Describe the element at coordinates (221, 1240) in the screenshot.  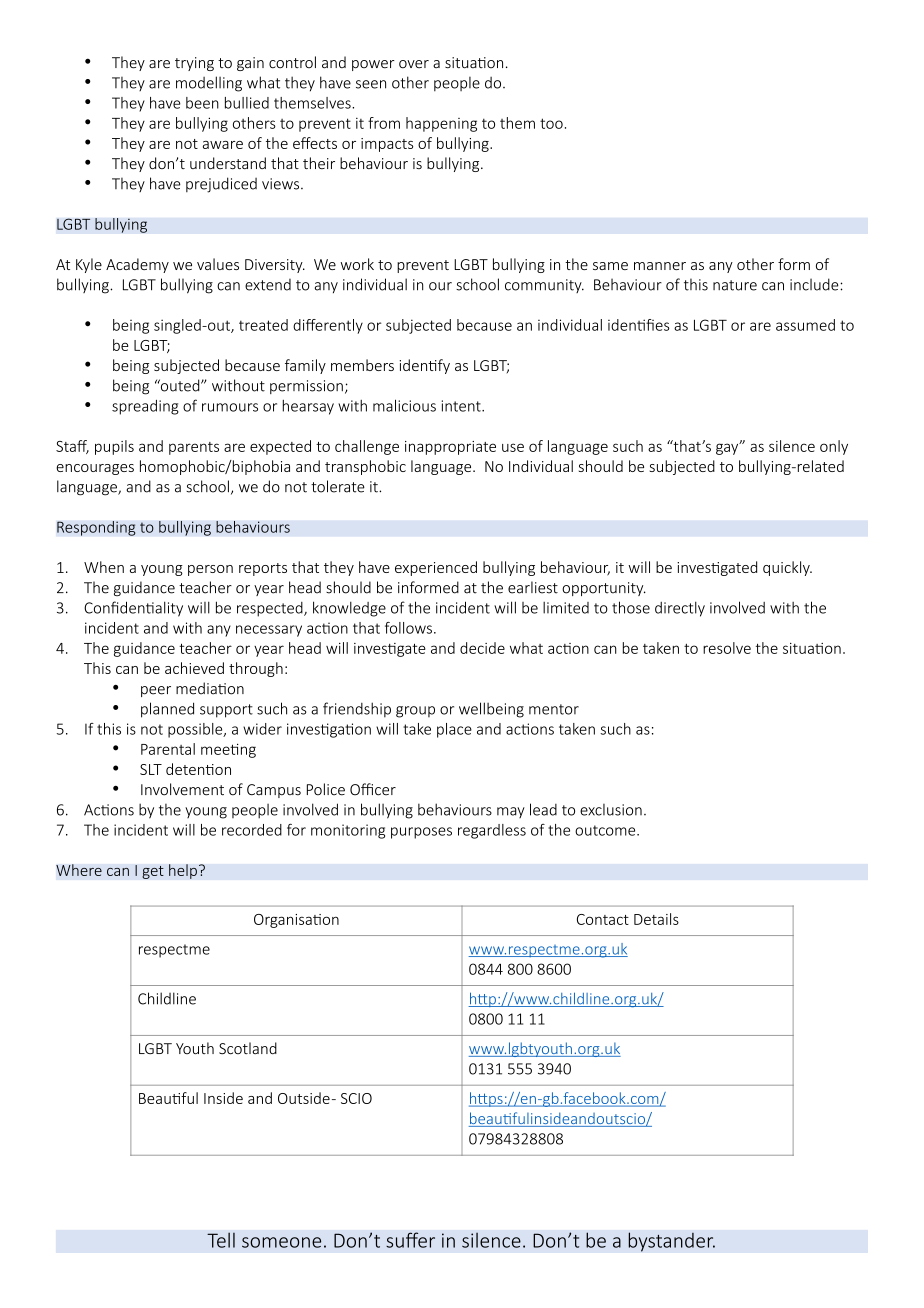
I see `Tell` at that location.
